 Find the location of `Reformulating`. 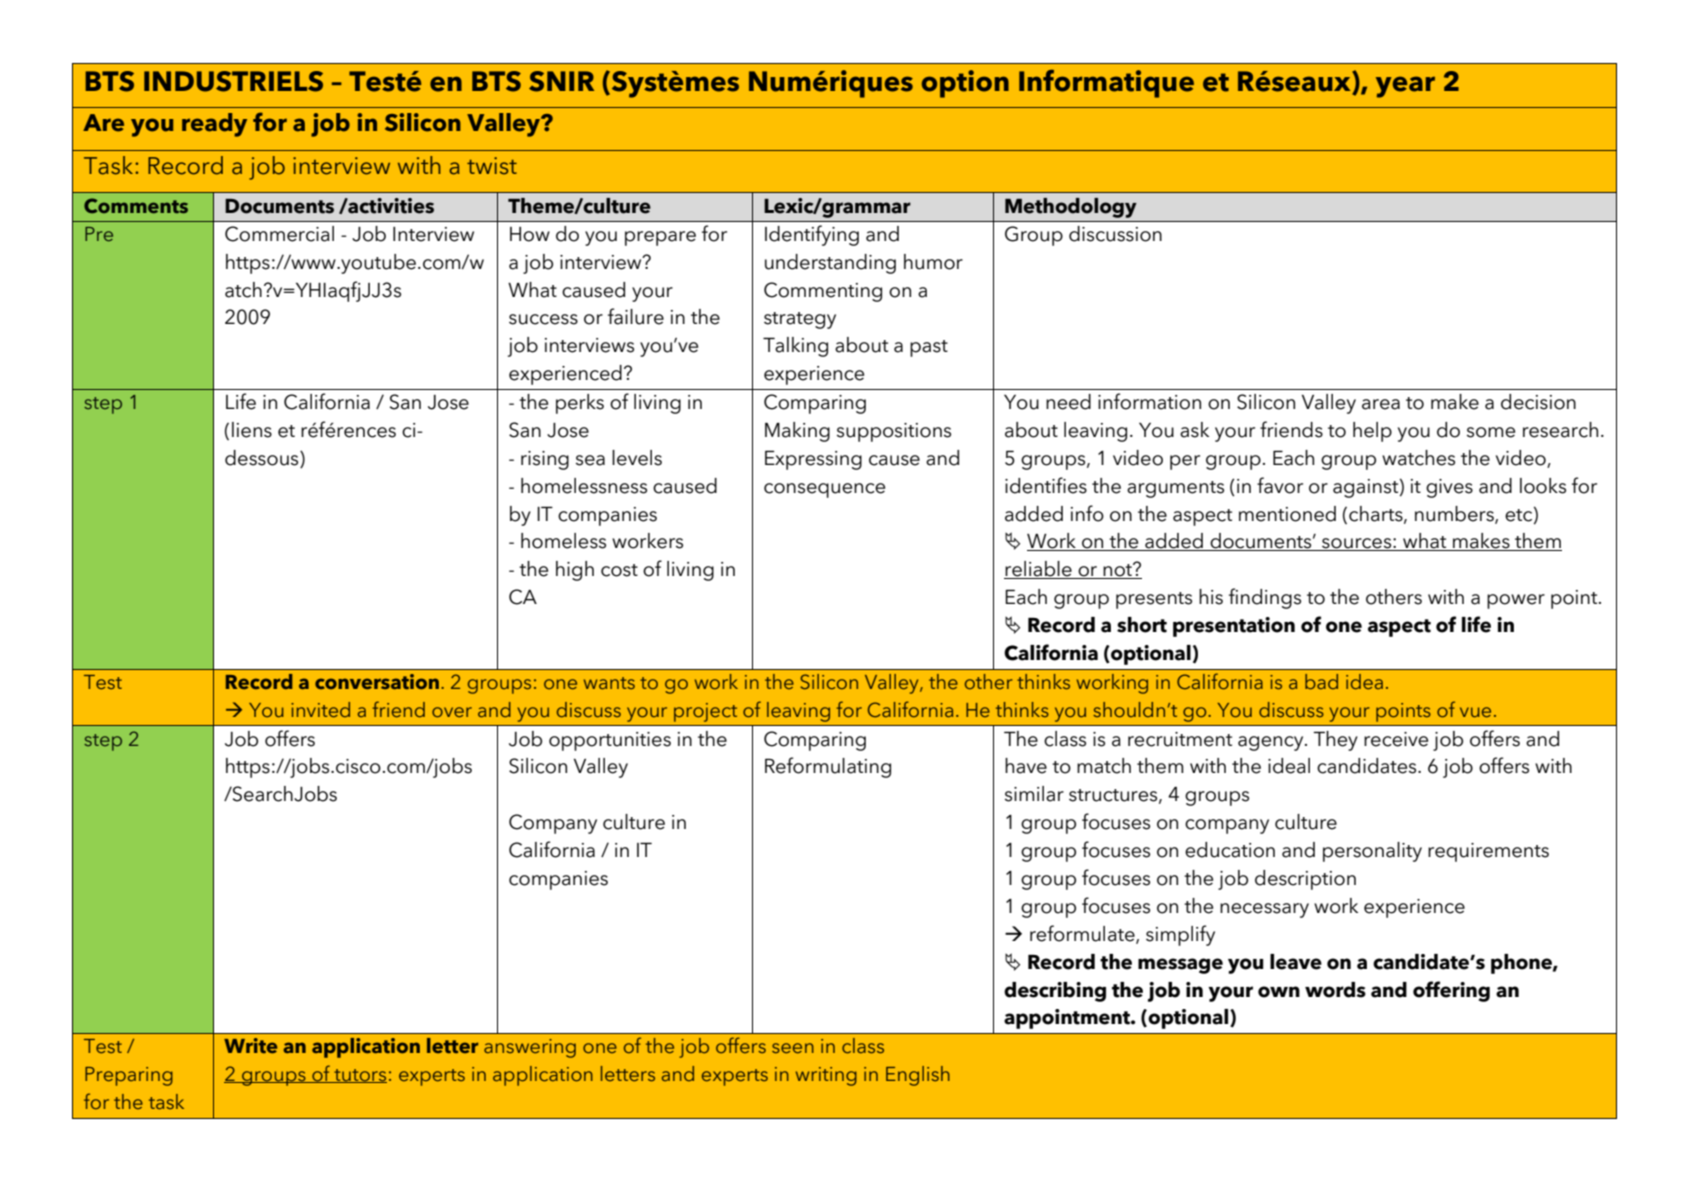

Reformulating is located at coordinates (828, 767).
